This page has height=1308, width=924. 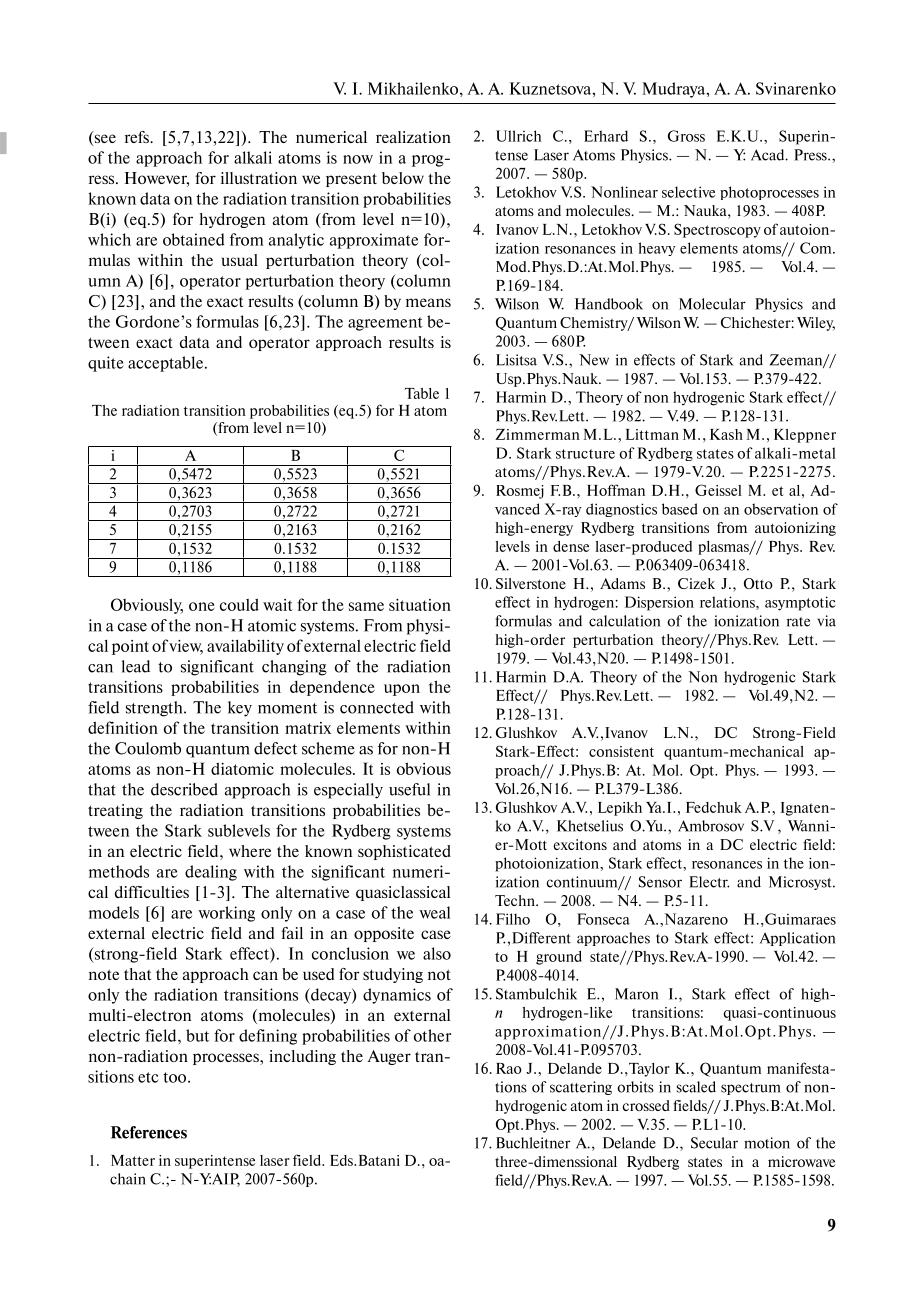 I want to click on refs, so click(x=138, y=137).
